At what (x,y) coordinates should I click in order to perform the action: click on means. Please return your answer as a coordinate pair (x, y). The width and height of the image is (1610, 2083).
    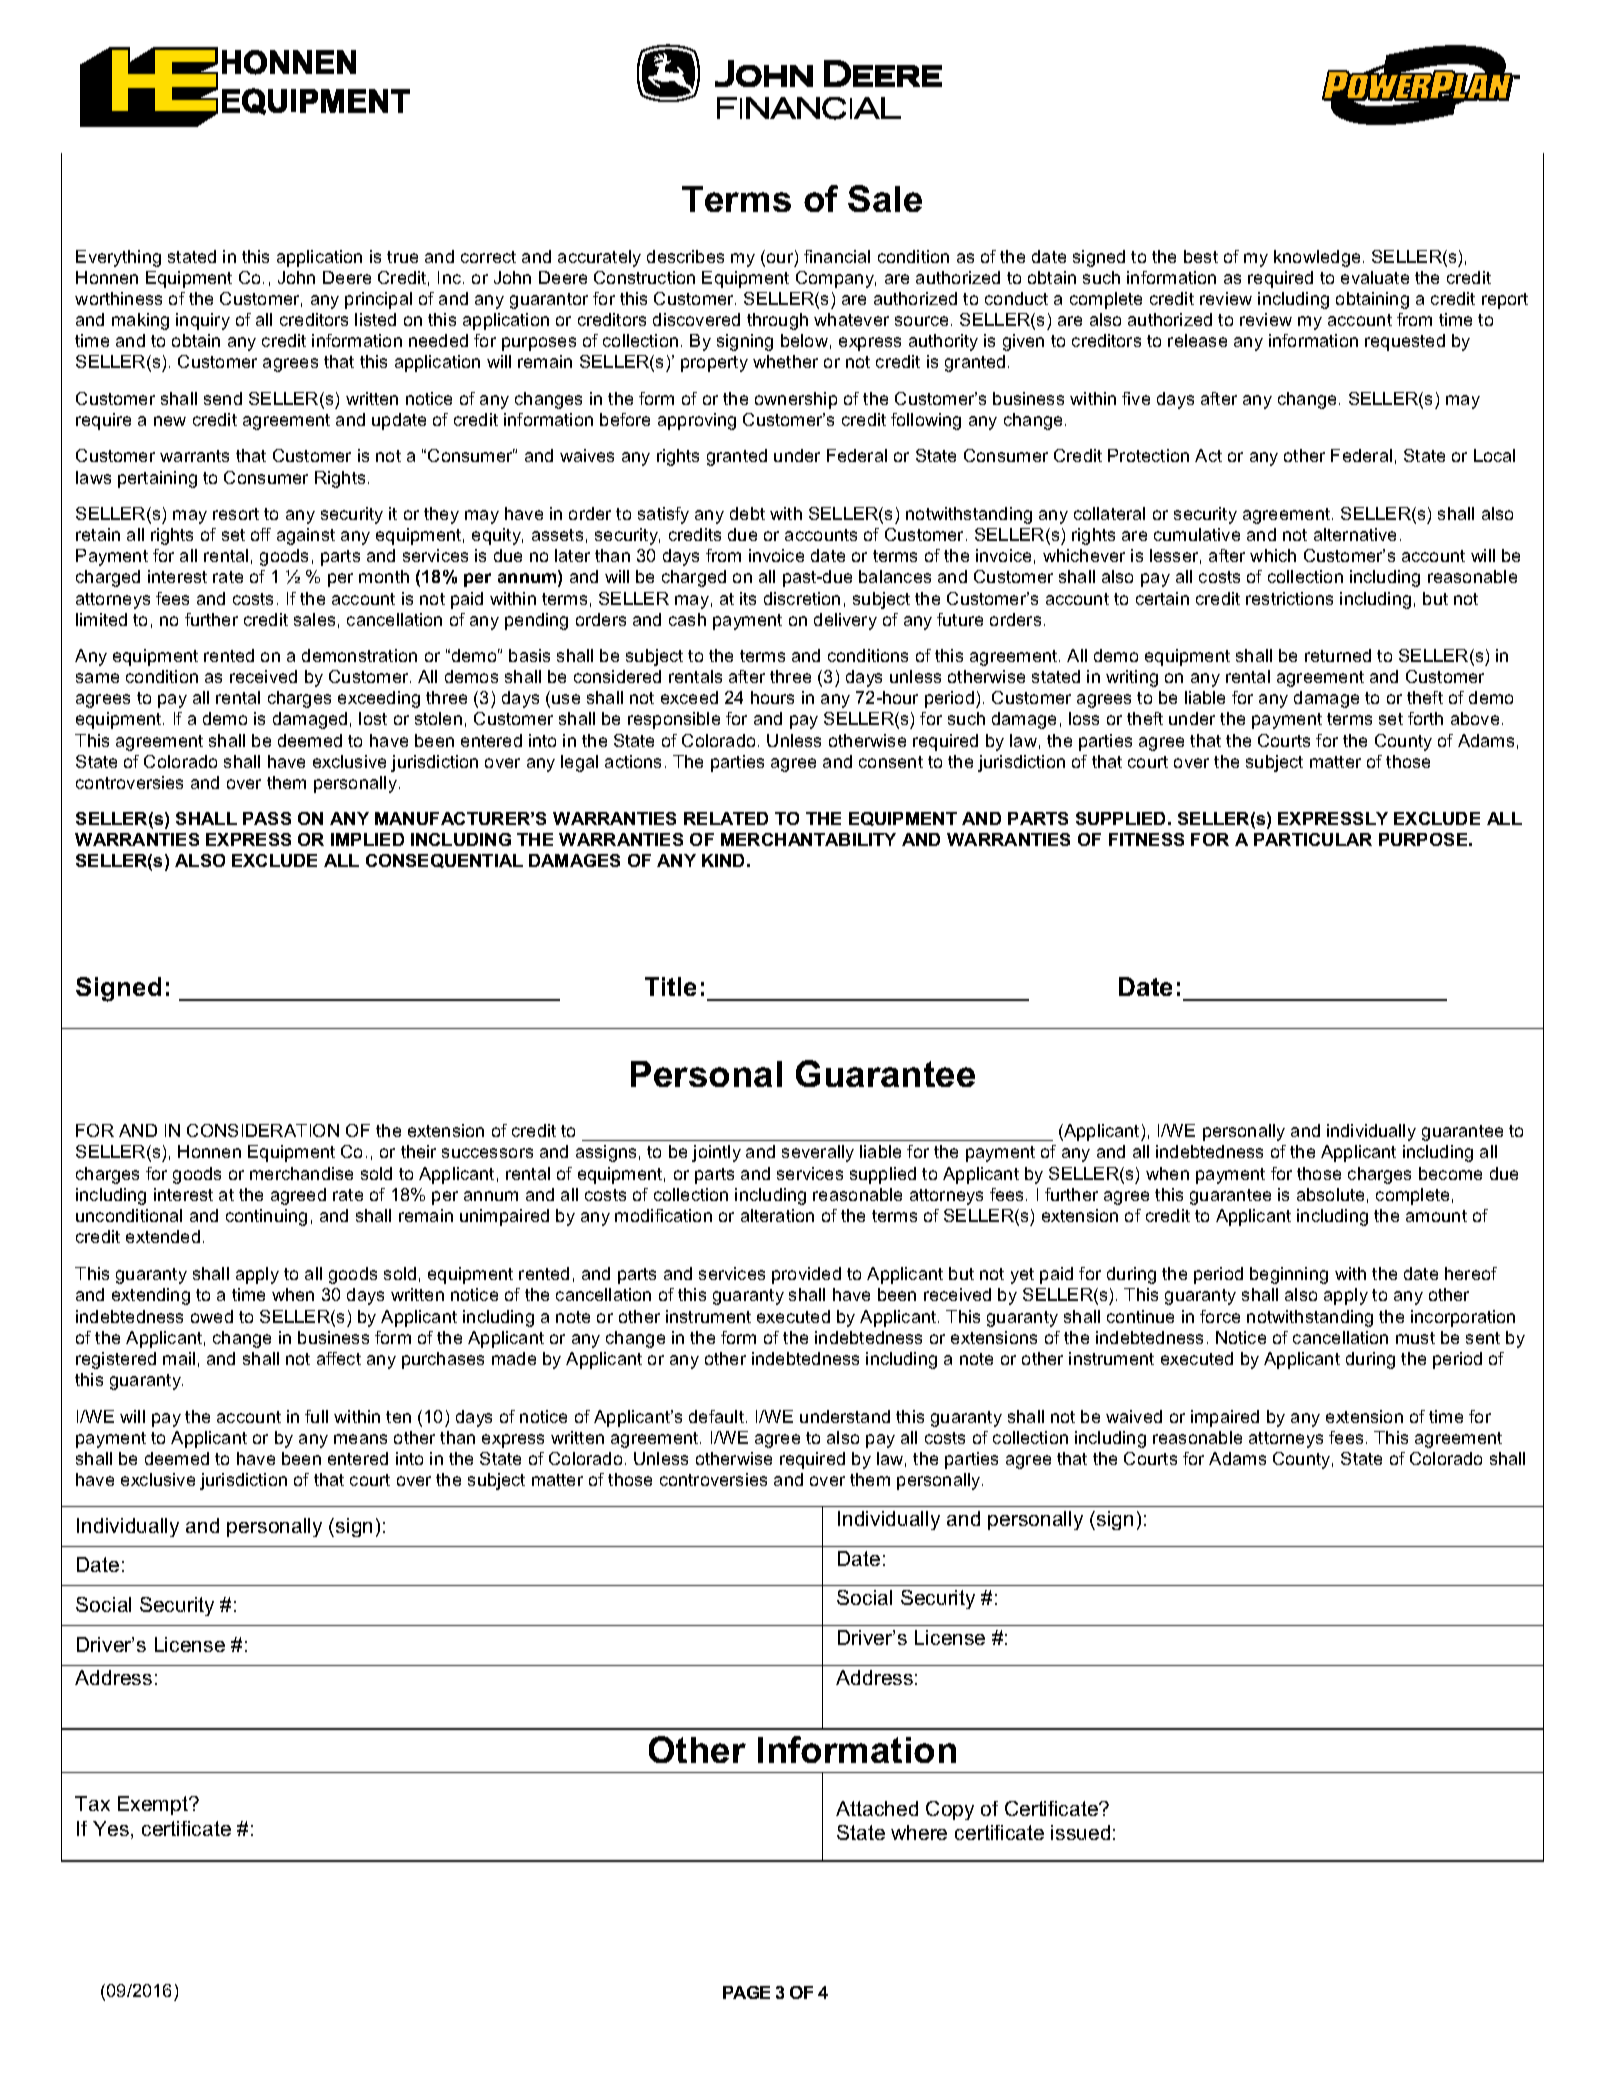
    Looking at the image, I should click on (360, 1439).
